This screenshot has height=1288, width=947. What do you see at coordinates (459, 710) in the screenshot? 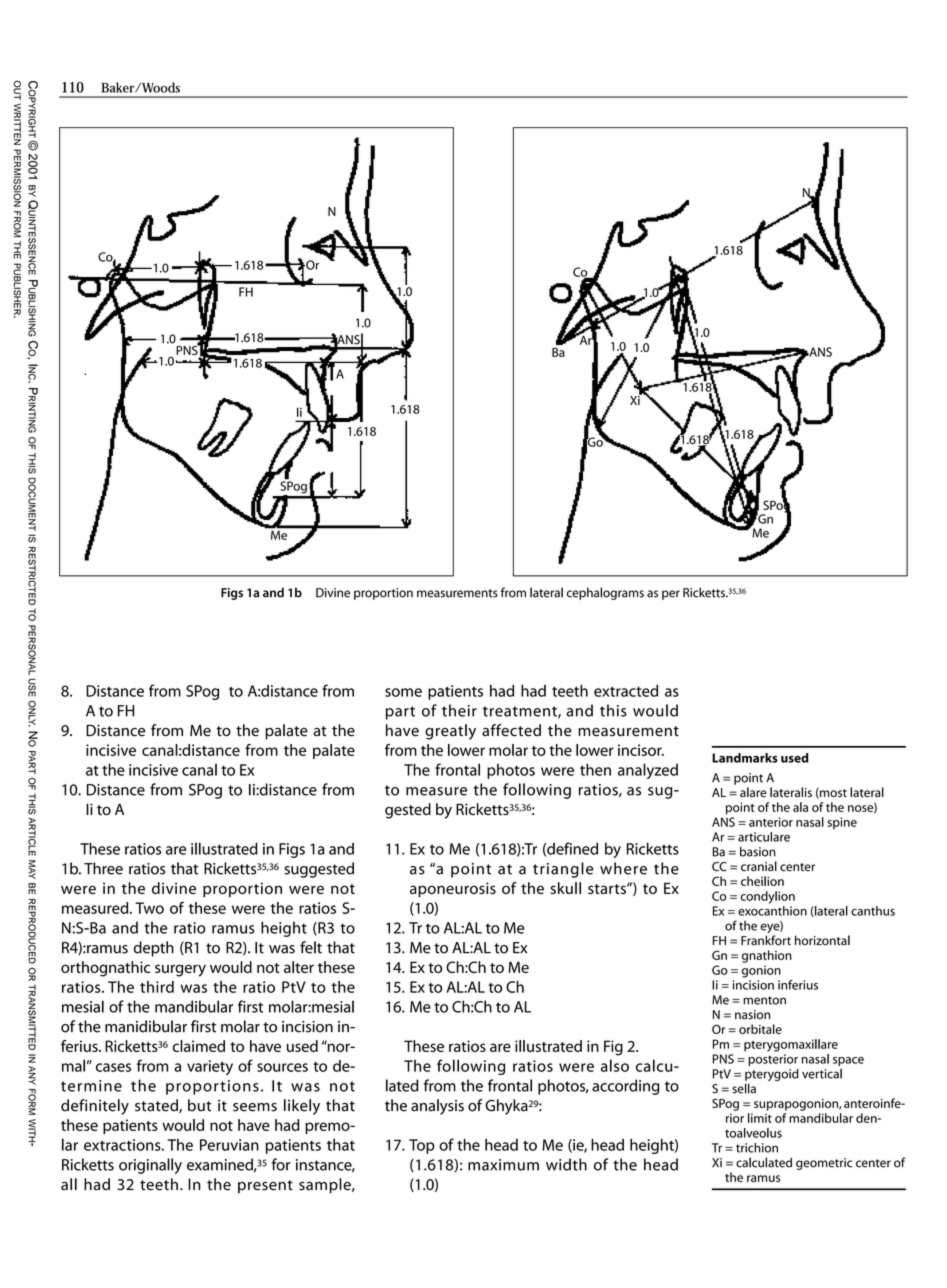
I see `their` at bounding box center [459, 710].
